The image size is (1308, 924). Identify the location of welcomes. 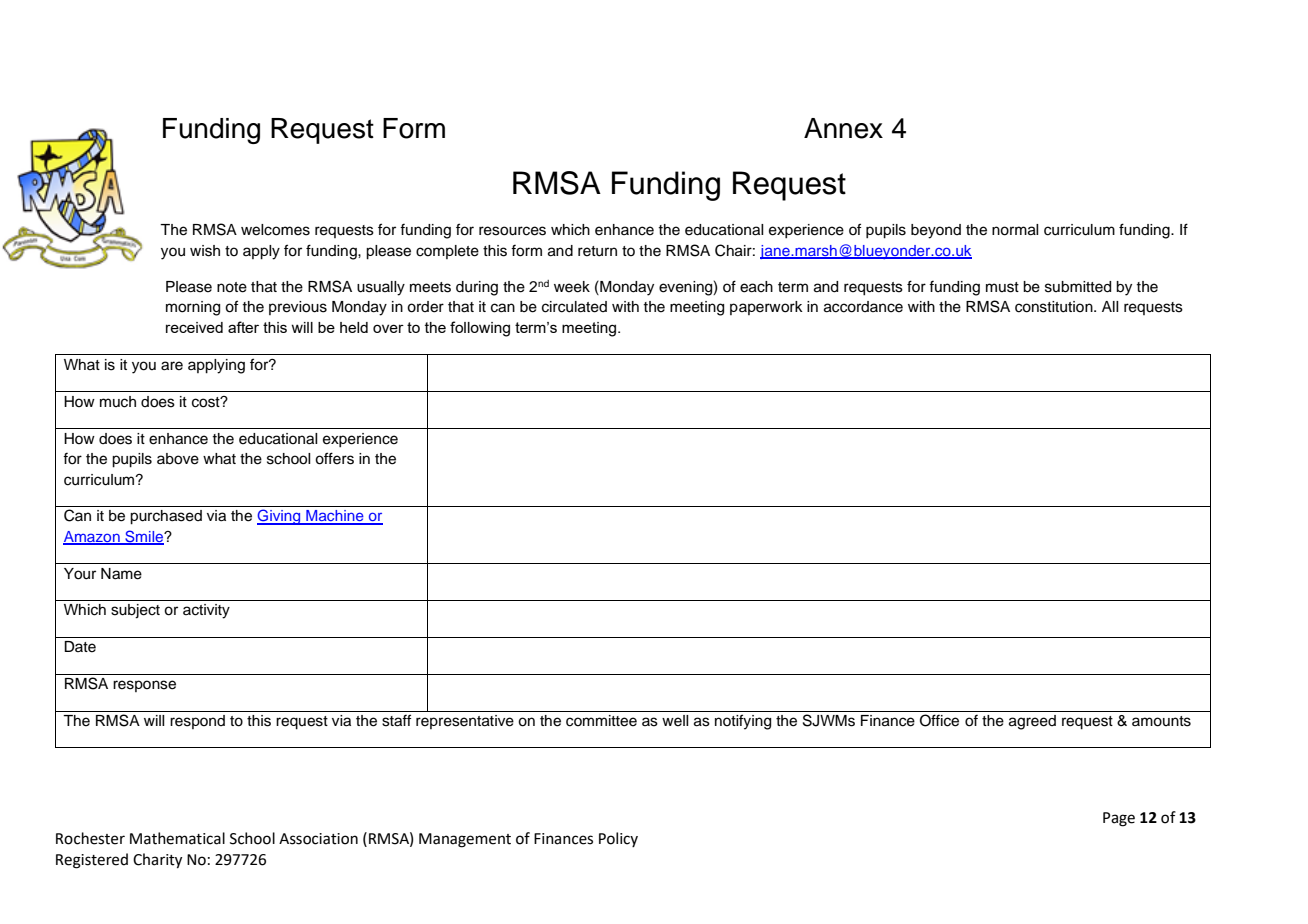
(275, 230).
